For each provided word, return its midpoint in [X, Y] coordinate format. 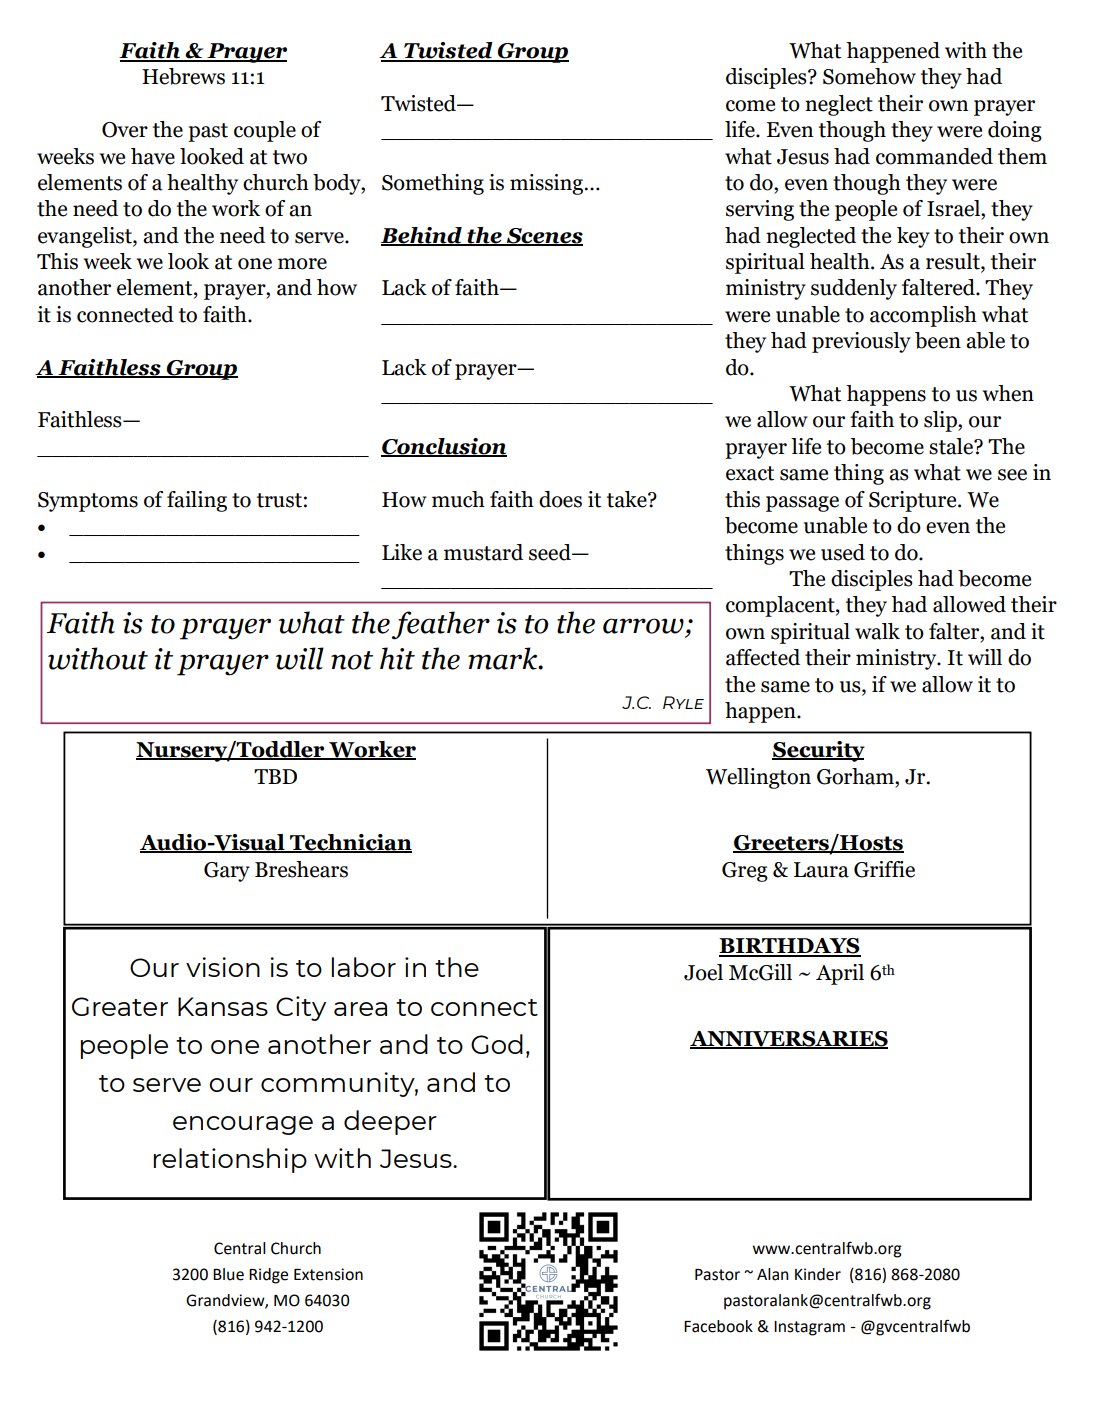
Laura [821, 870]
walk [877, 631]
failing [197, 501]
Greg [745, 872]
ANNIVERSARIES [789, 1040]
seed [551, 552]
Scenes [544, 237]
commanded [934, 156]
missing [546, 184]
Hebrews [183, 76]
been [938, 340]
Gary [227, 872]
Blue [228, 1274]
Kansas [223, 1006]
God [497, 1044]
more [302, 264]
